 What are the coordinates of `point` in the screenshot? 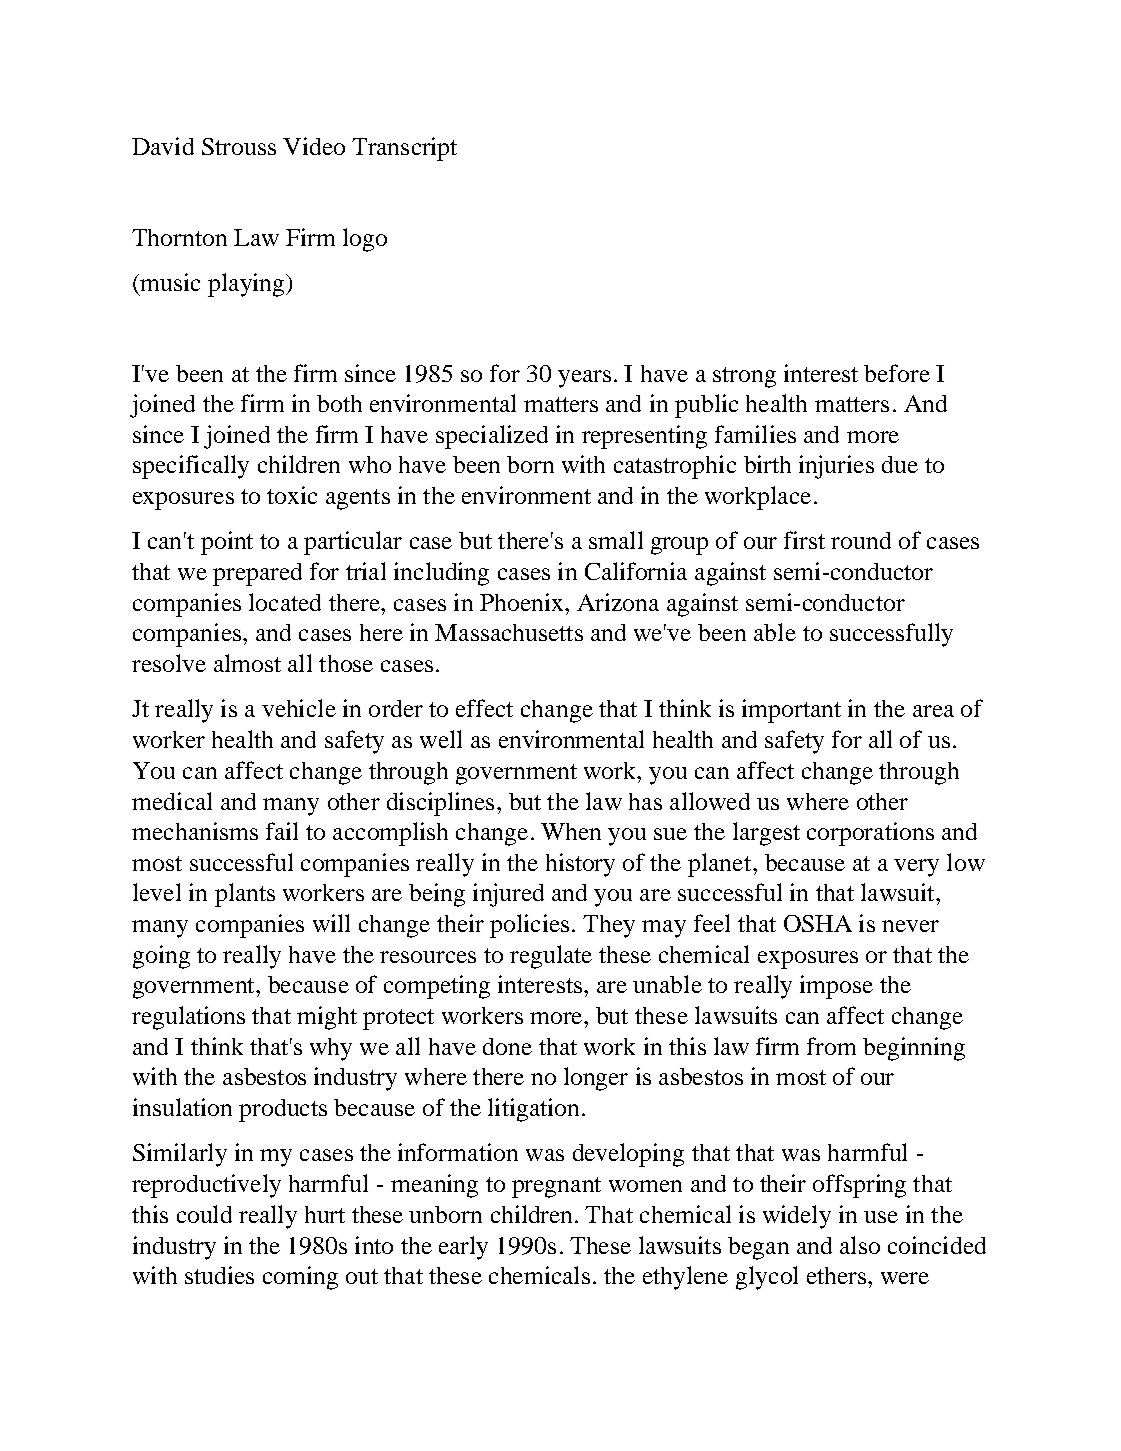 It's located at (227, 543).
